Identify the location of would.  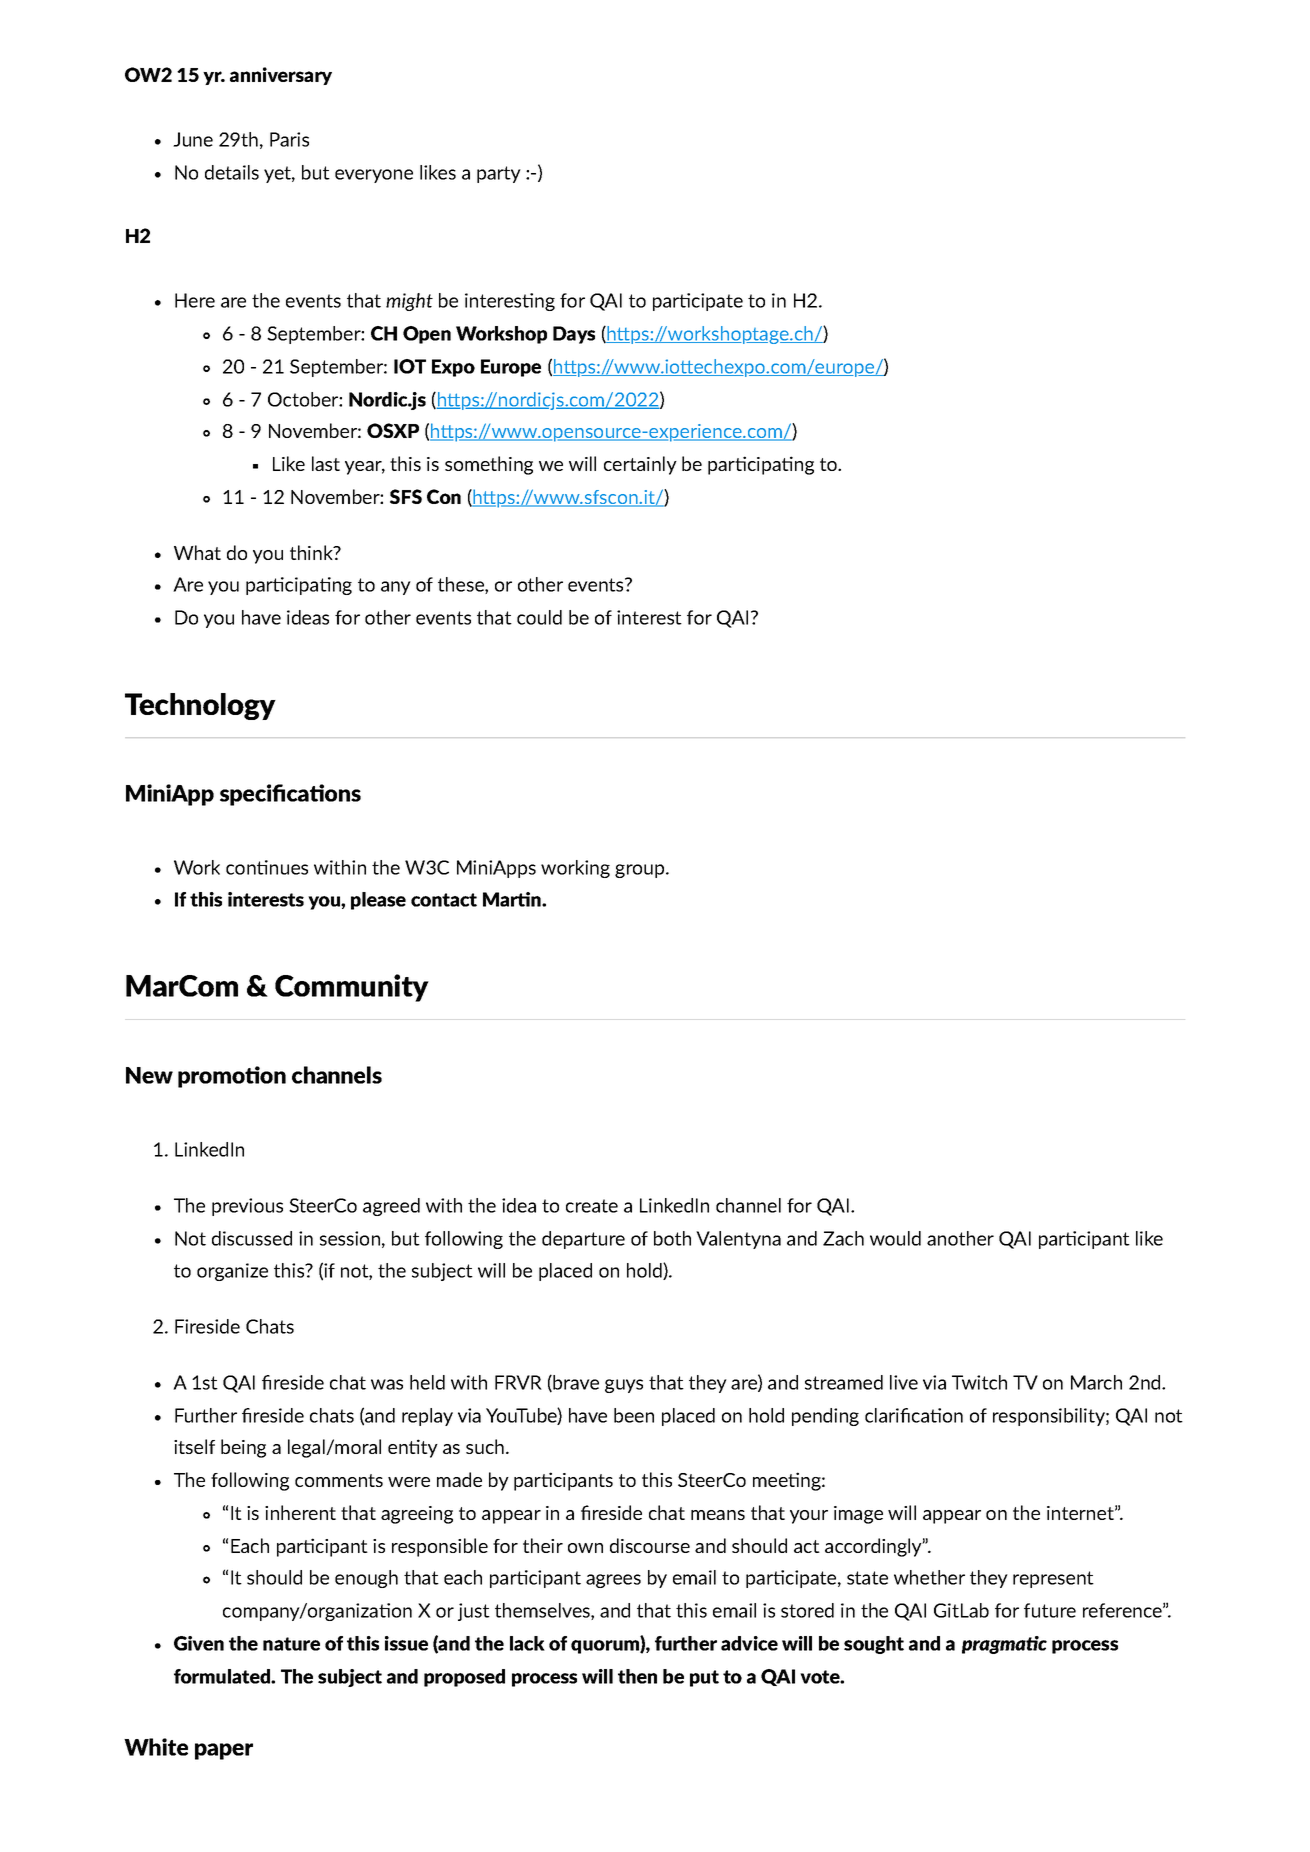
(895, 1238).
